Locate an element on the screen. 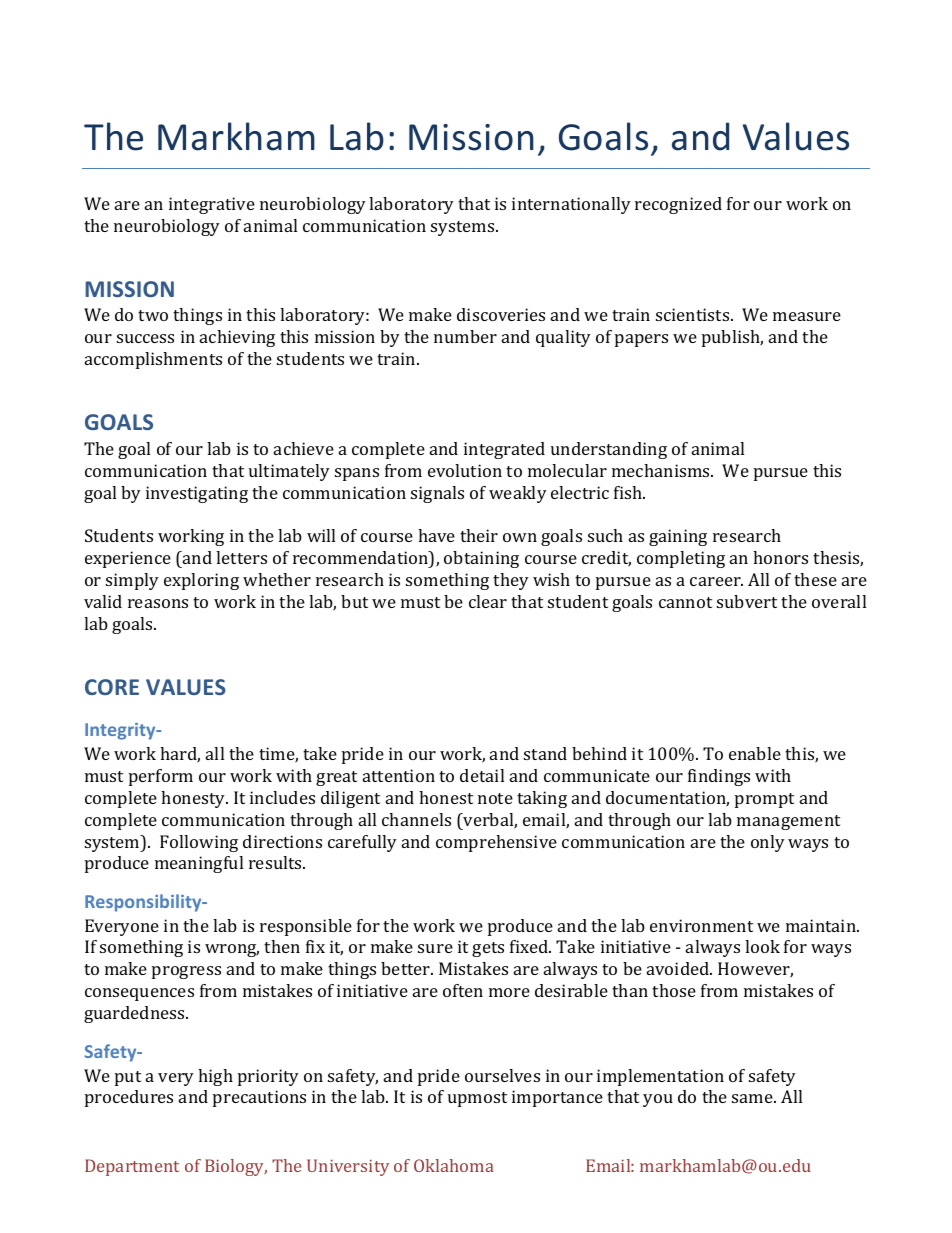 The image size is (952, 1233). environment is located at coordinates (701, 925).
